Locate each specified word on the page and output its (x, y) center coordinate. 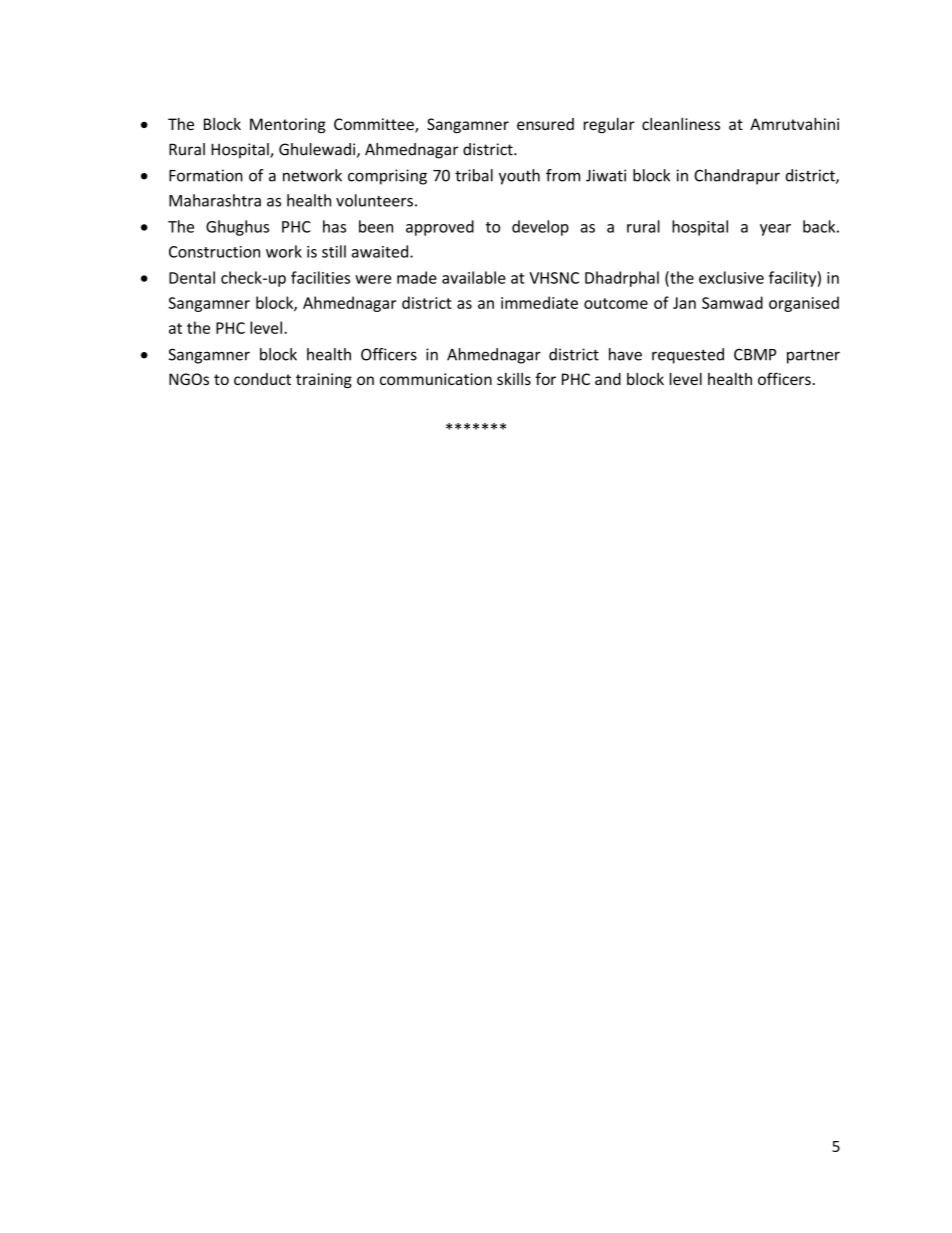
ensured (545, 124)
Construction (214, 252)
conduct (262, 379)
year (775, 230)
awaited (380, 251)
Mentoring (288, 125)
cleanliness (681, 124)
